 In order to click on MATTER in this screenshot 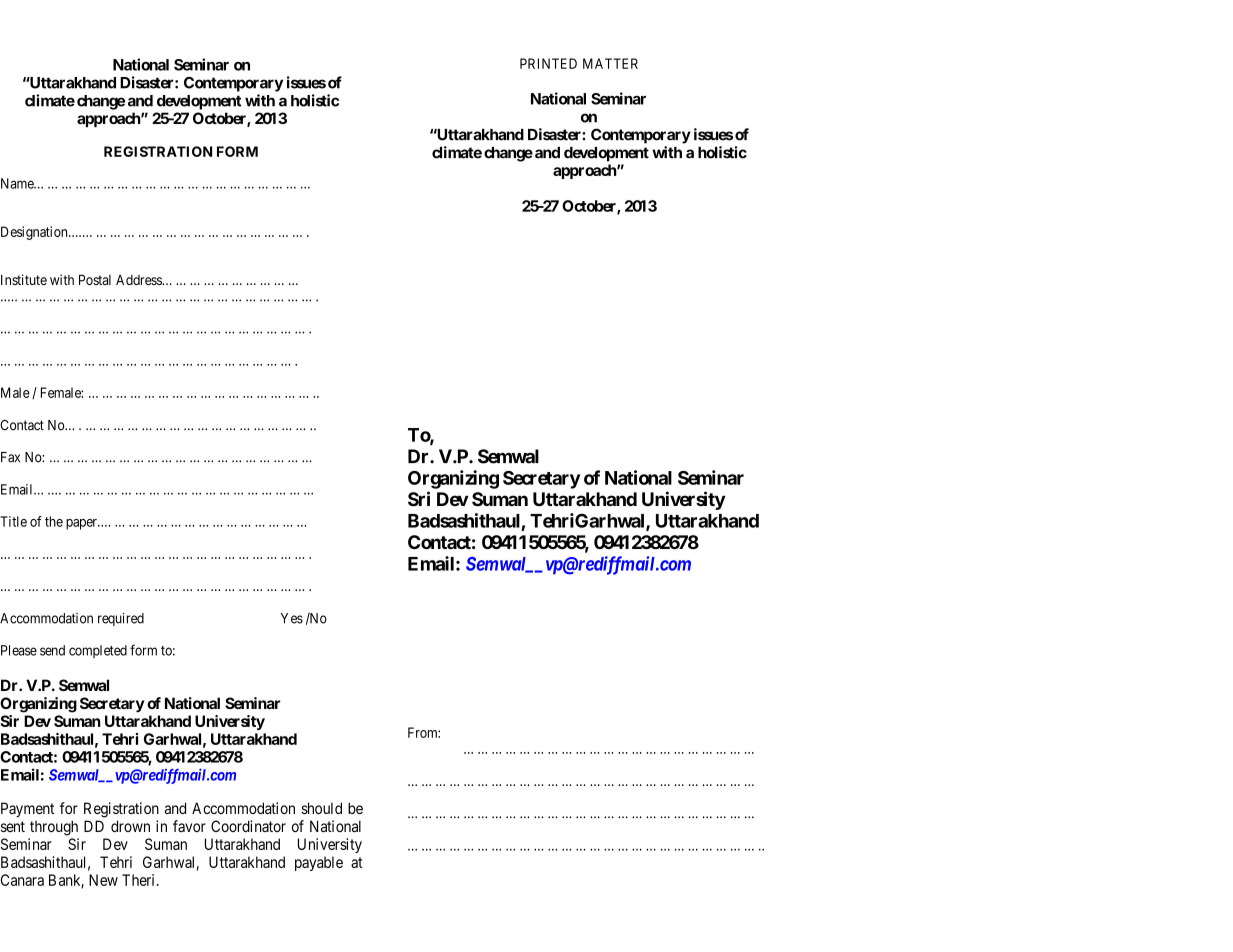, I will do `click(610, 63)`.
